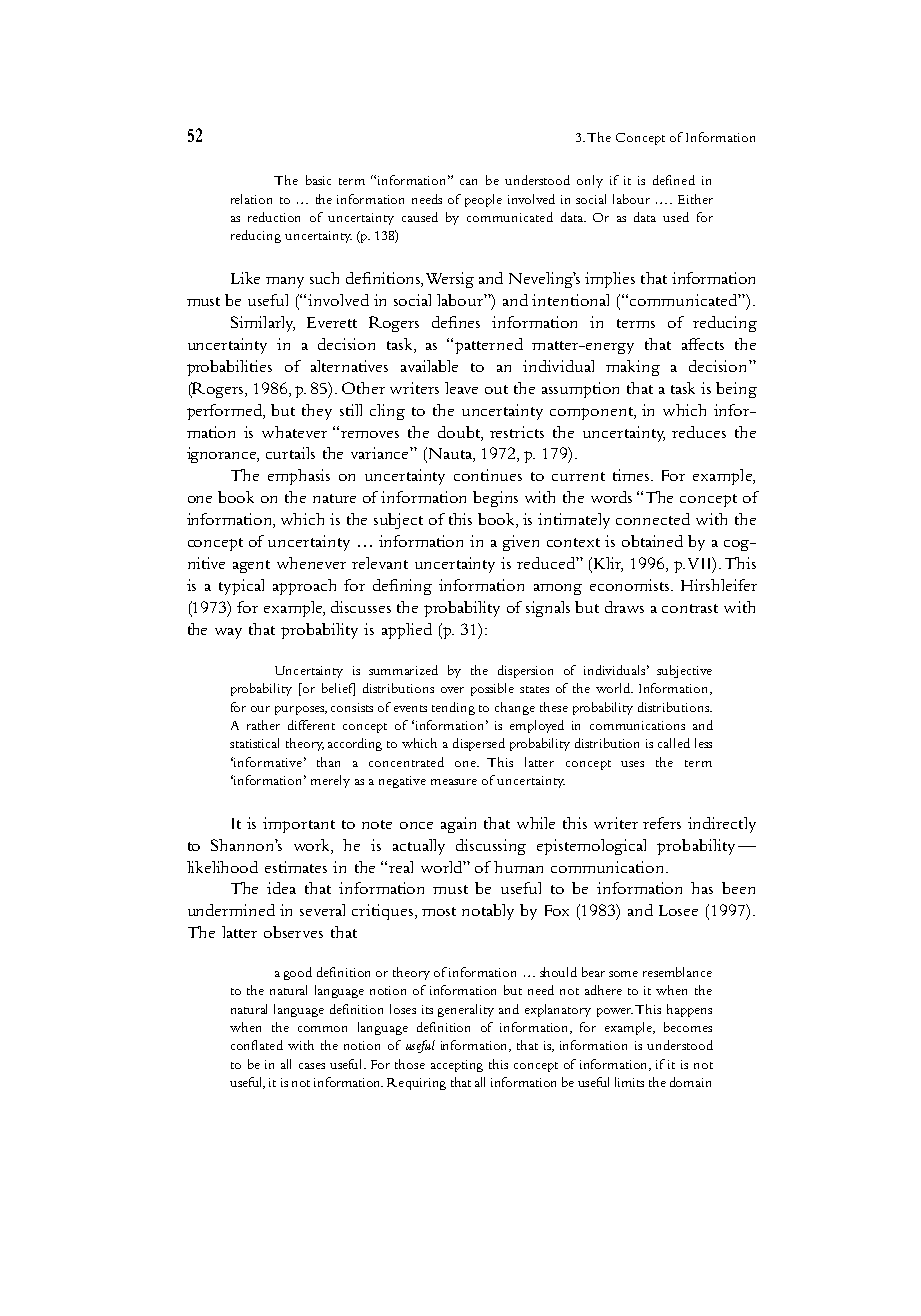  I want to click on than, so click(328, 762).
